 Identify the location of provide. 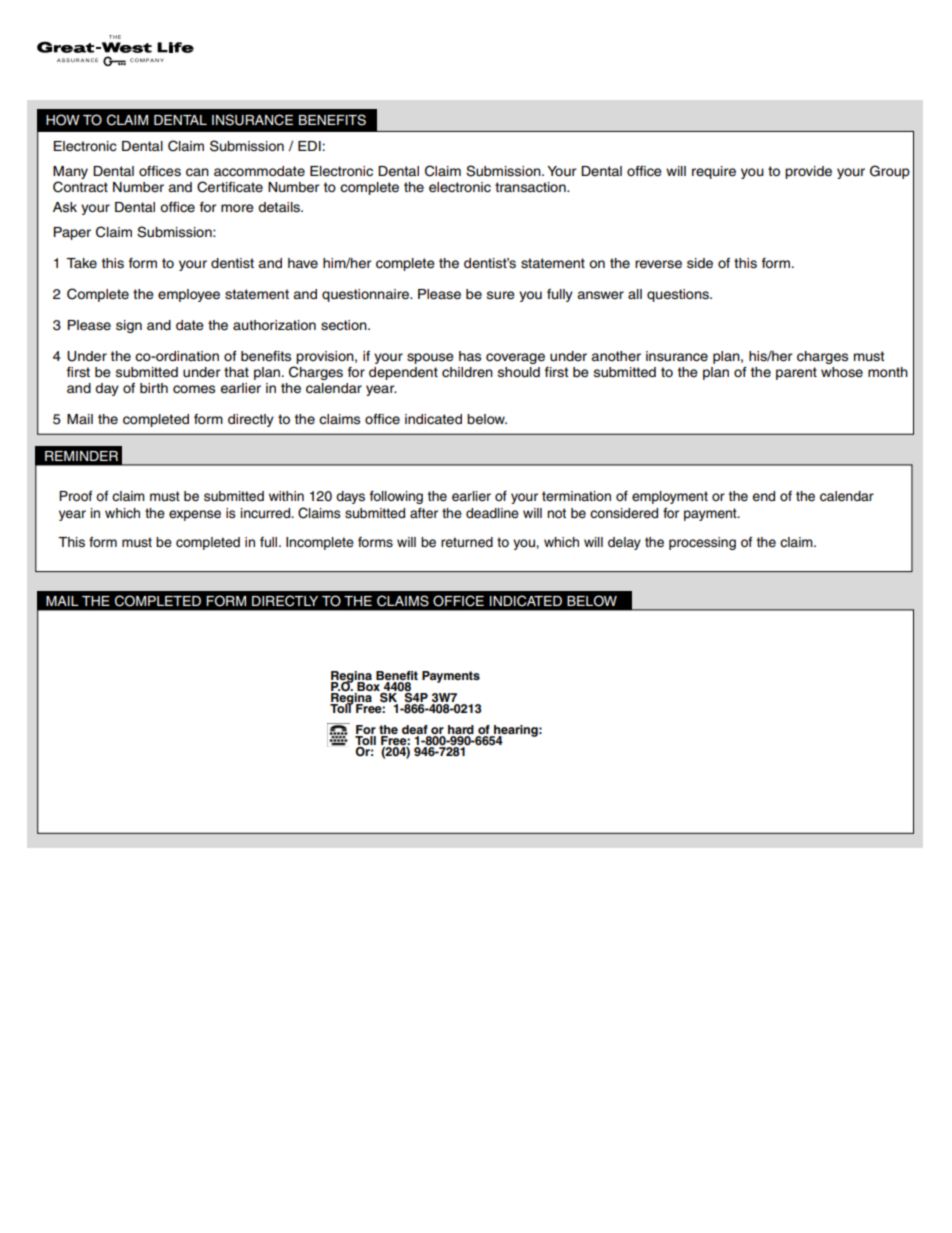
(808, 172).
